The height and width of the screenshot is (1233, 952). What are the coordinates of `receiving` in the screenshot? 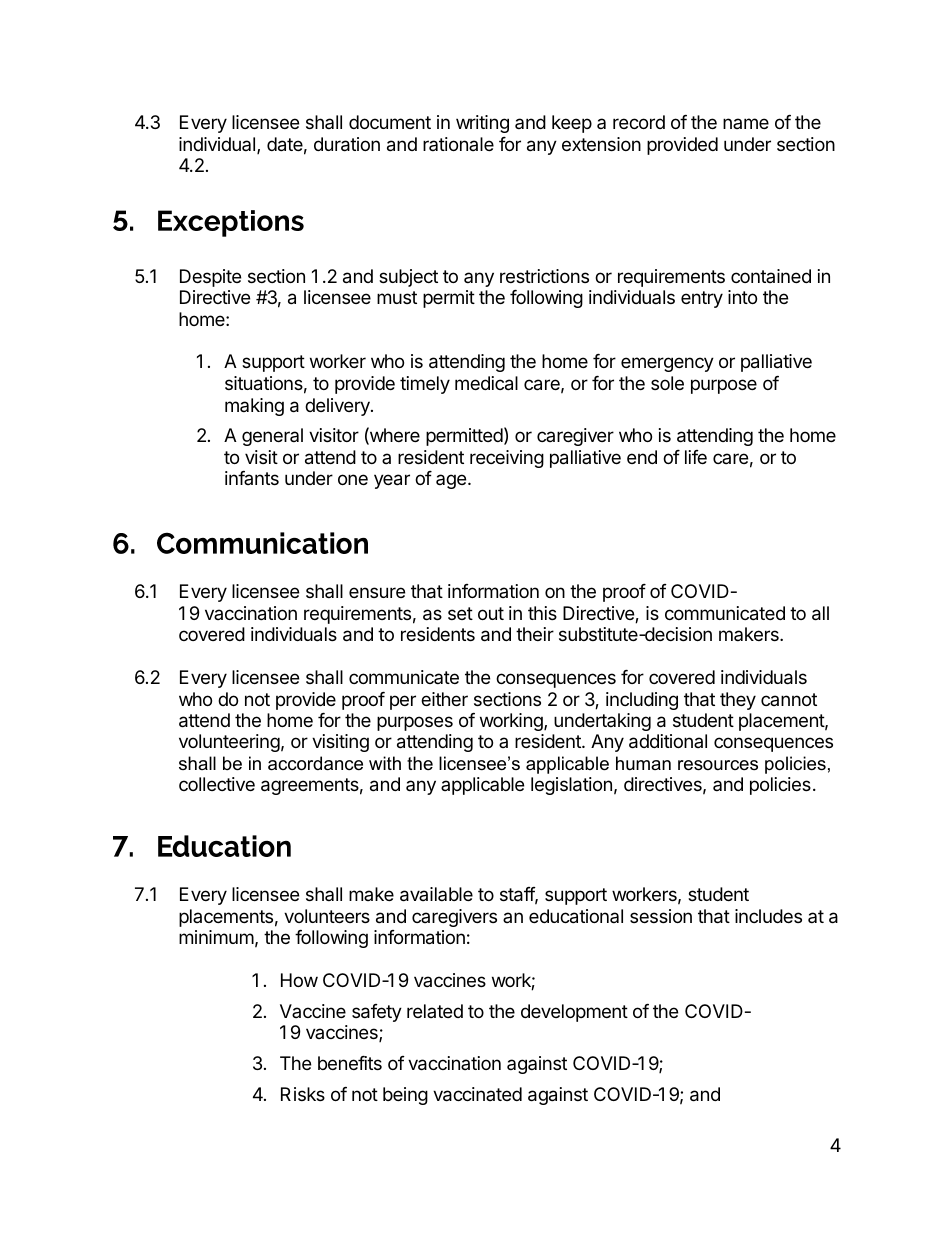 It's located at (507, 459).
